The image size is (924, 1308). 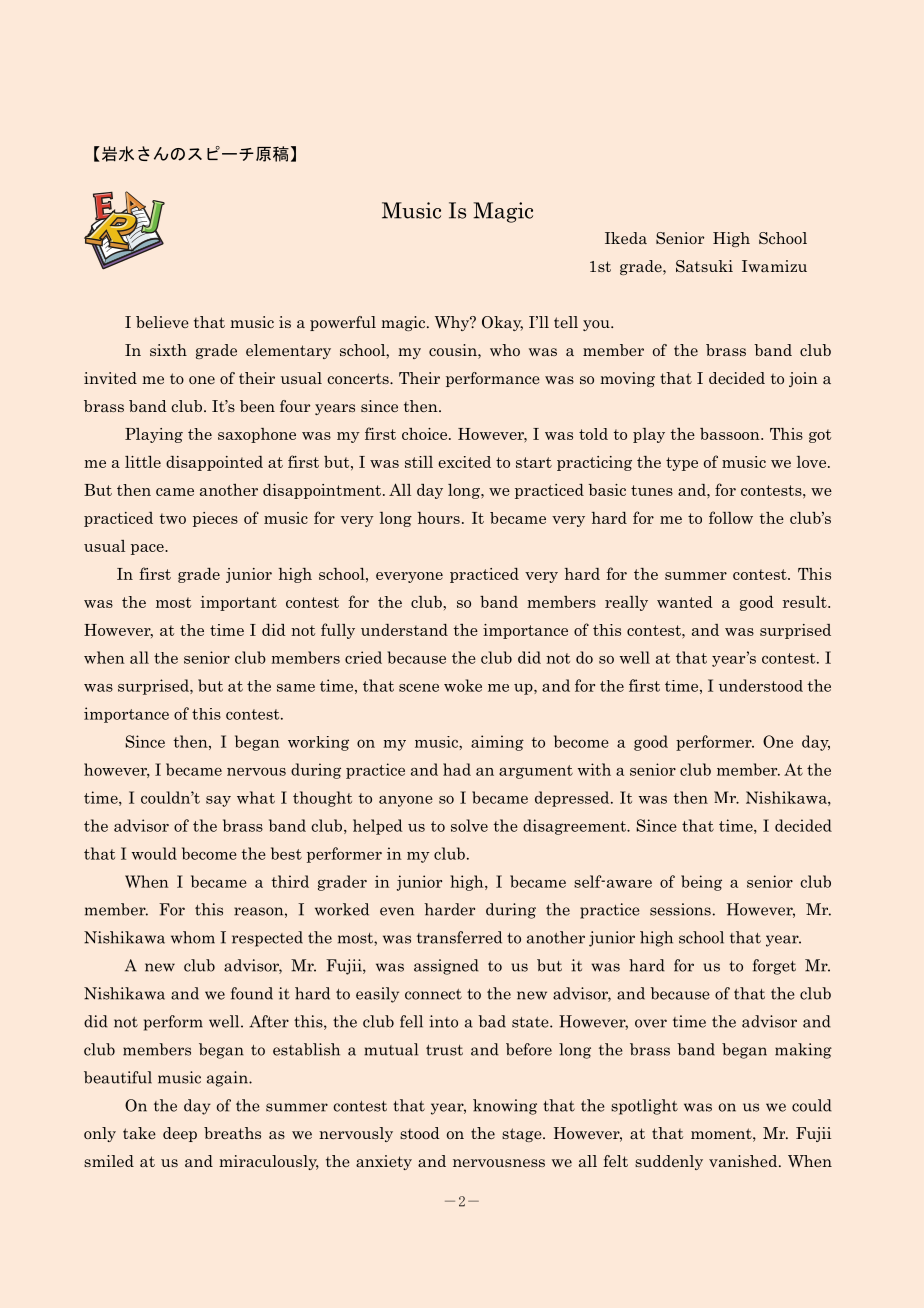 I want to click on same, so click(x=296, y=688).
